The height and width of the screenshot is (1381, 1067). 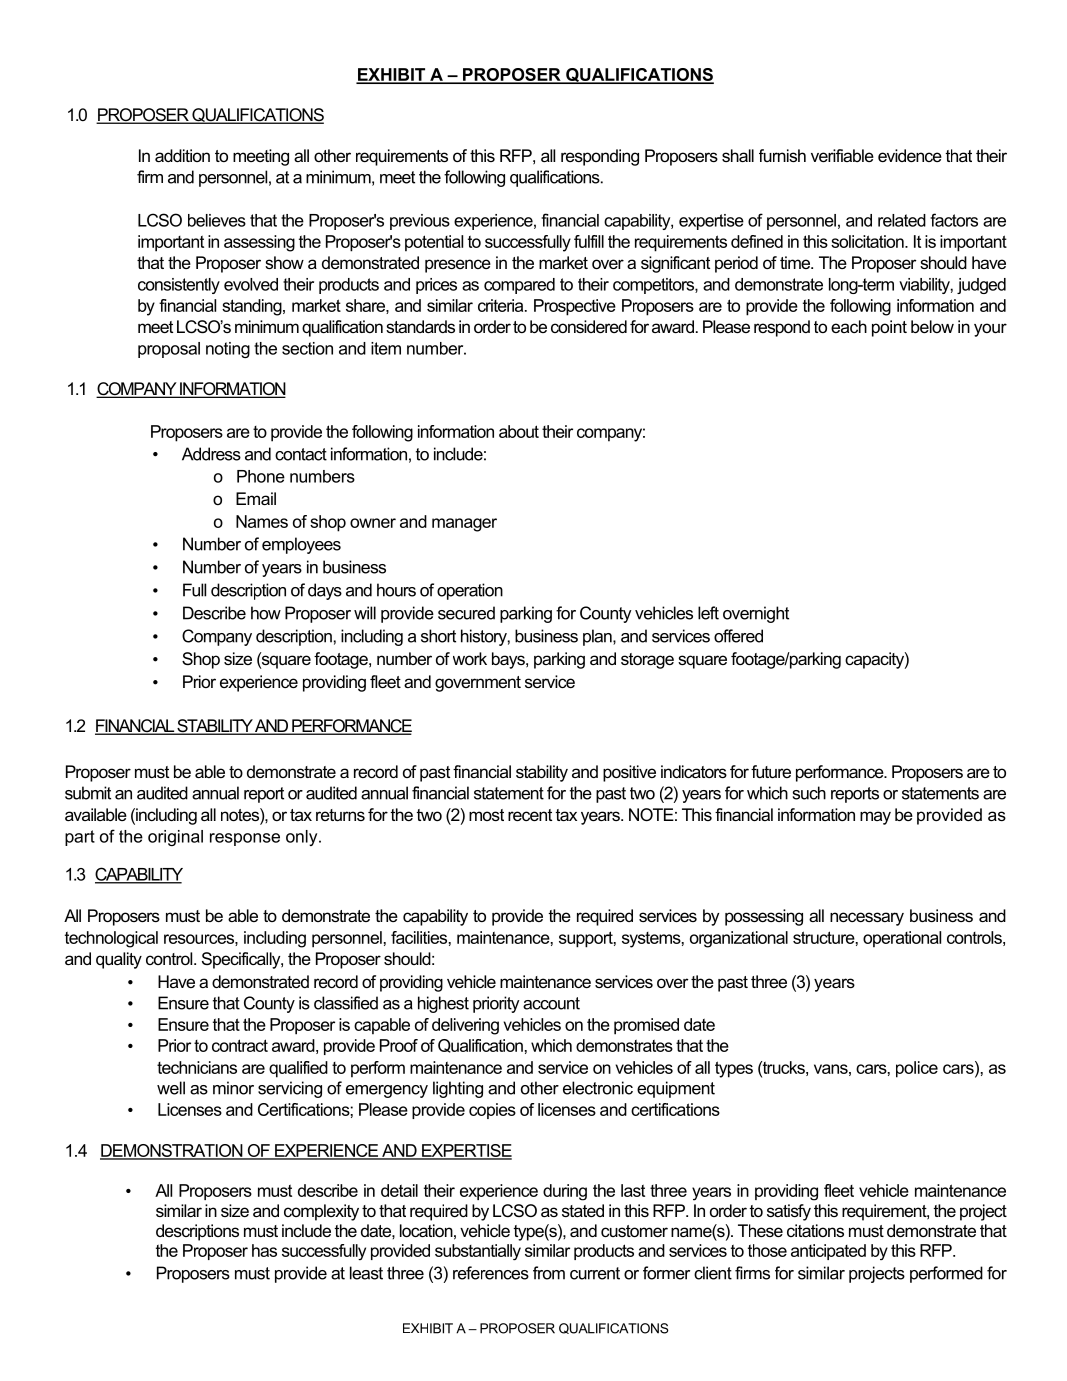 What do you see at coordinates (470, 658) in the screenshot?
I see `work` at bounding box center [470, 658].
